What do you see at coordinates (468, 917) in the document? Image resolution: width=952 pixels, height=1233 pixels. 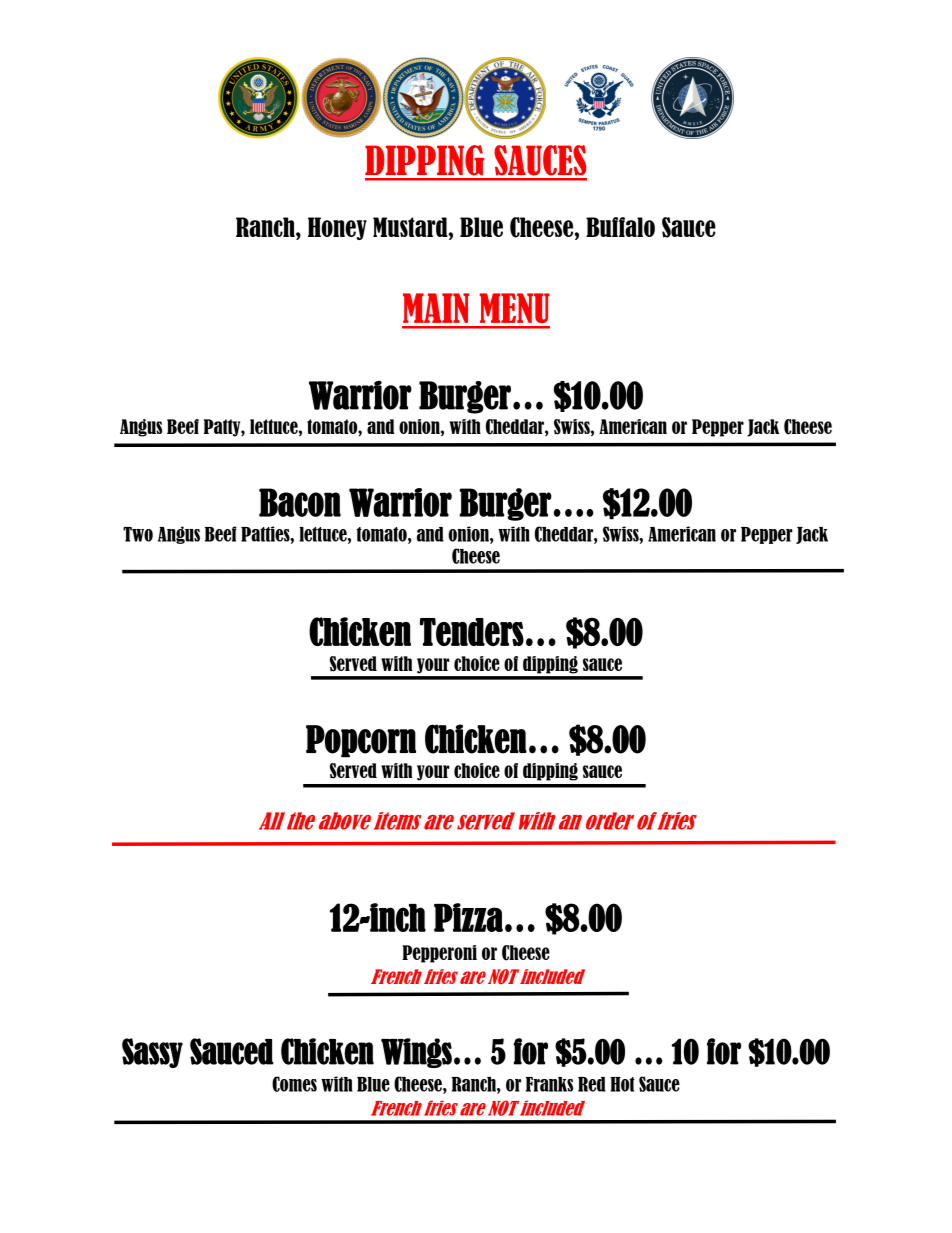 I see `Pizza` at bounding box center [468, 917].
